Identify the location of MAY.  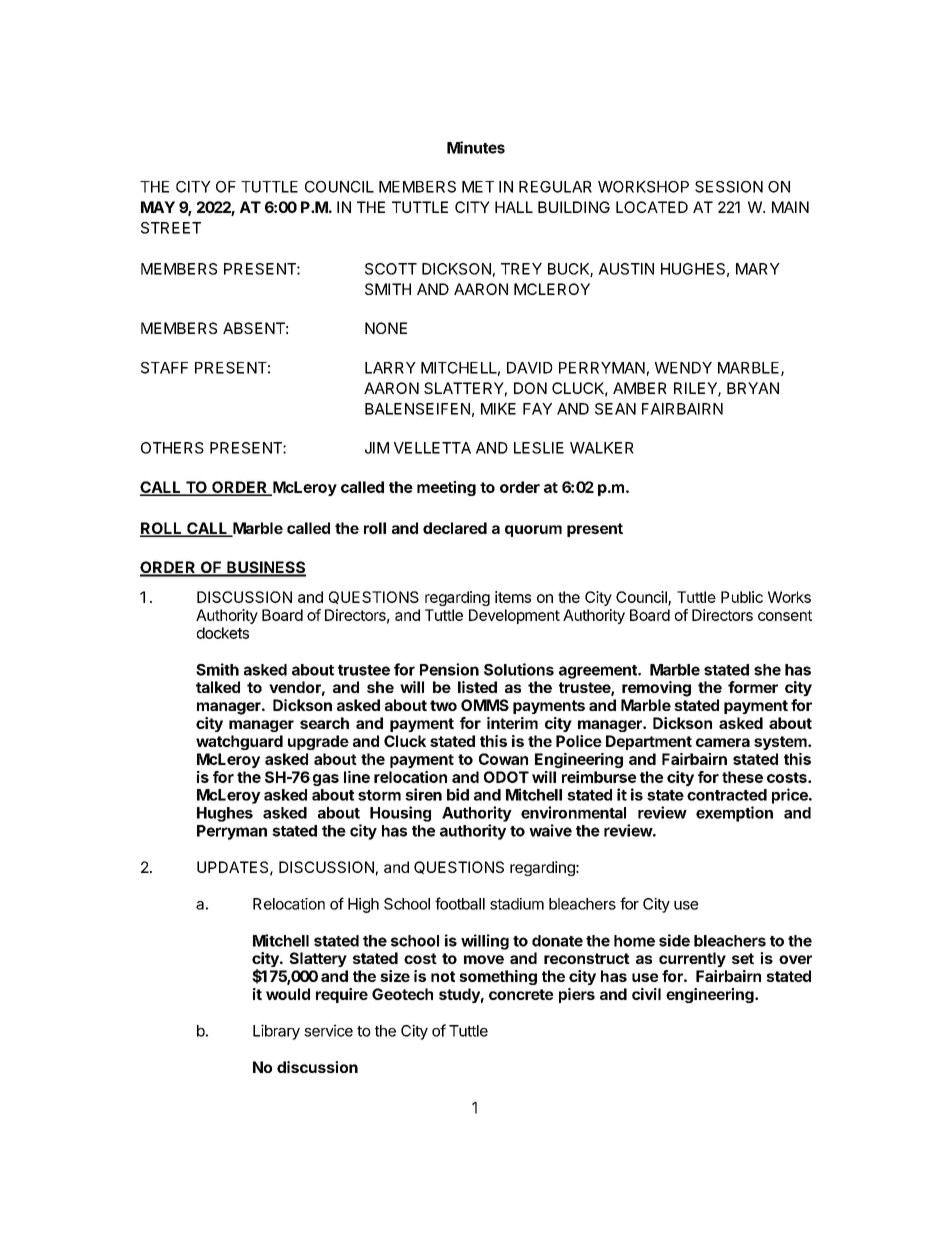
(158, 207).
